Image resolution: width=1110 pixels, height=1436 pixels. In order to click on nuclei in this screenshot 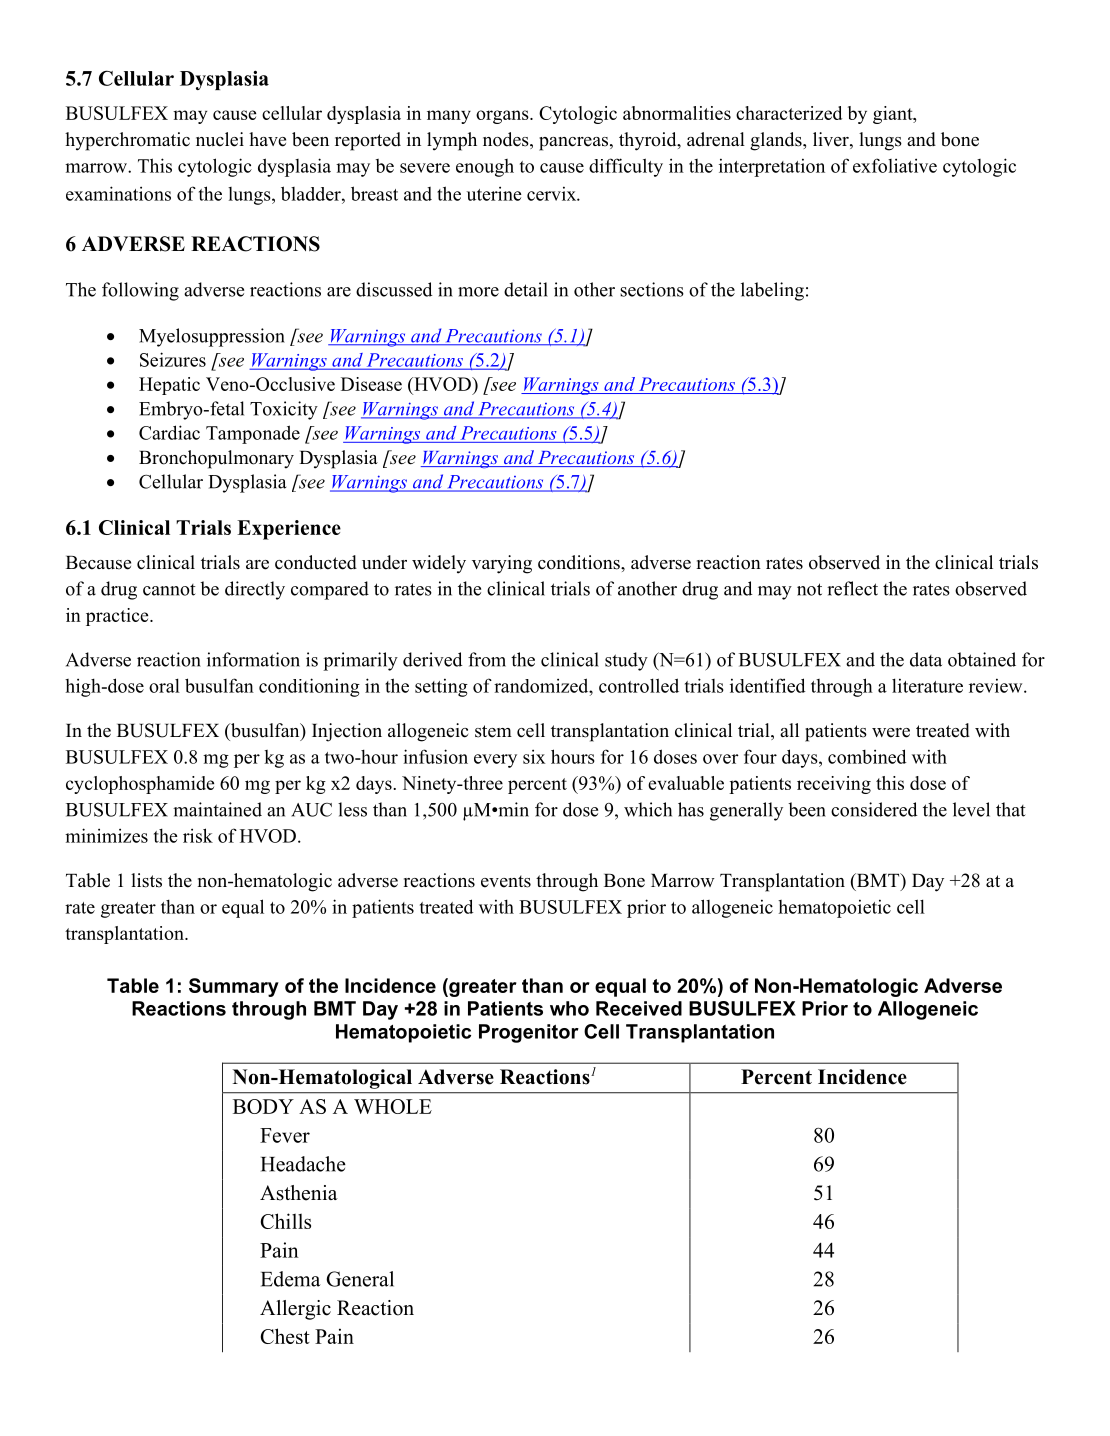, I will do `click(220, 139)`.
